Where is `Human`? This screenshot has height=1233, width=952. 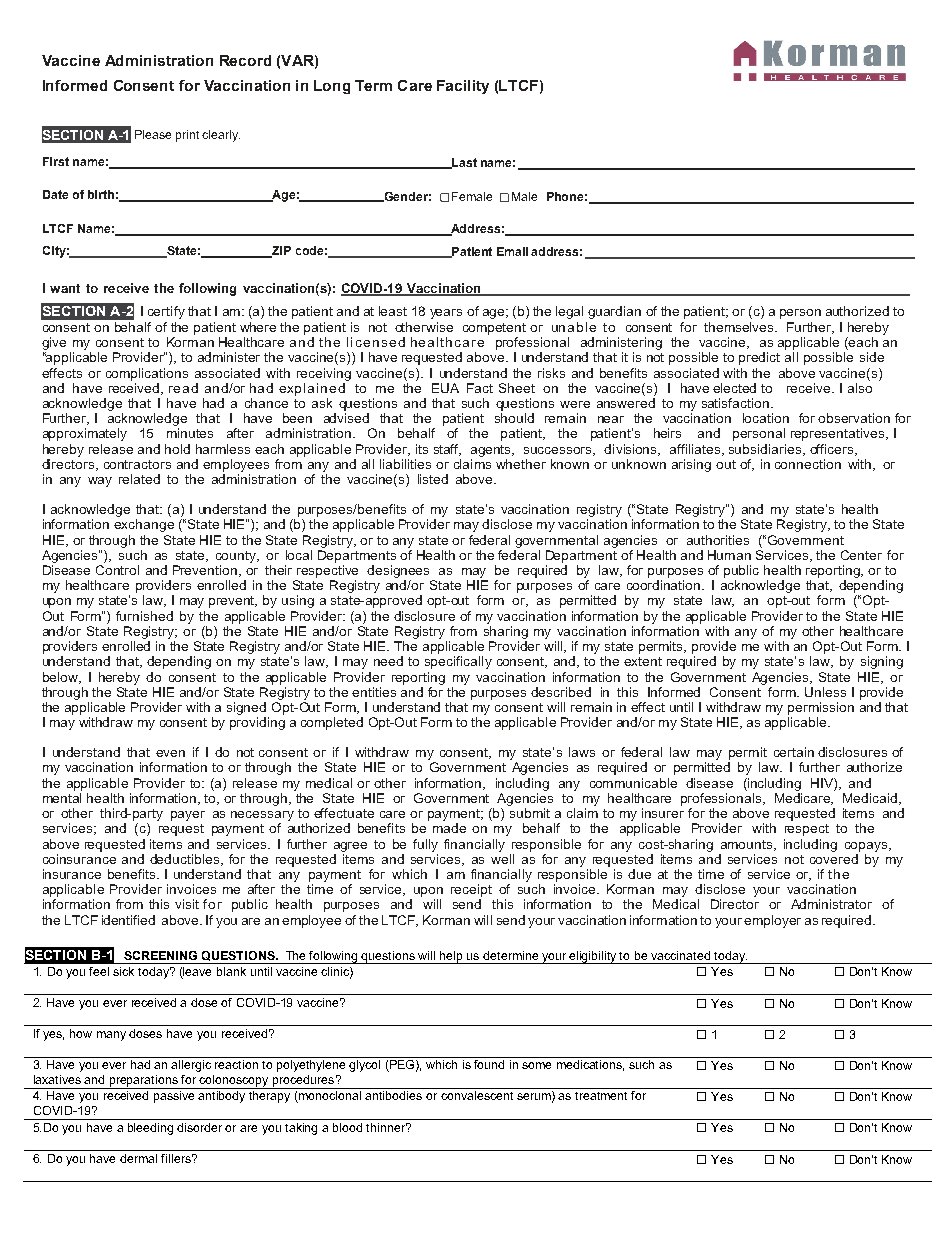 Human is located at coordinates (729, 555).
